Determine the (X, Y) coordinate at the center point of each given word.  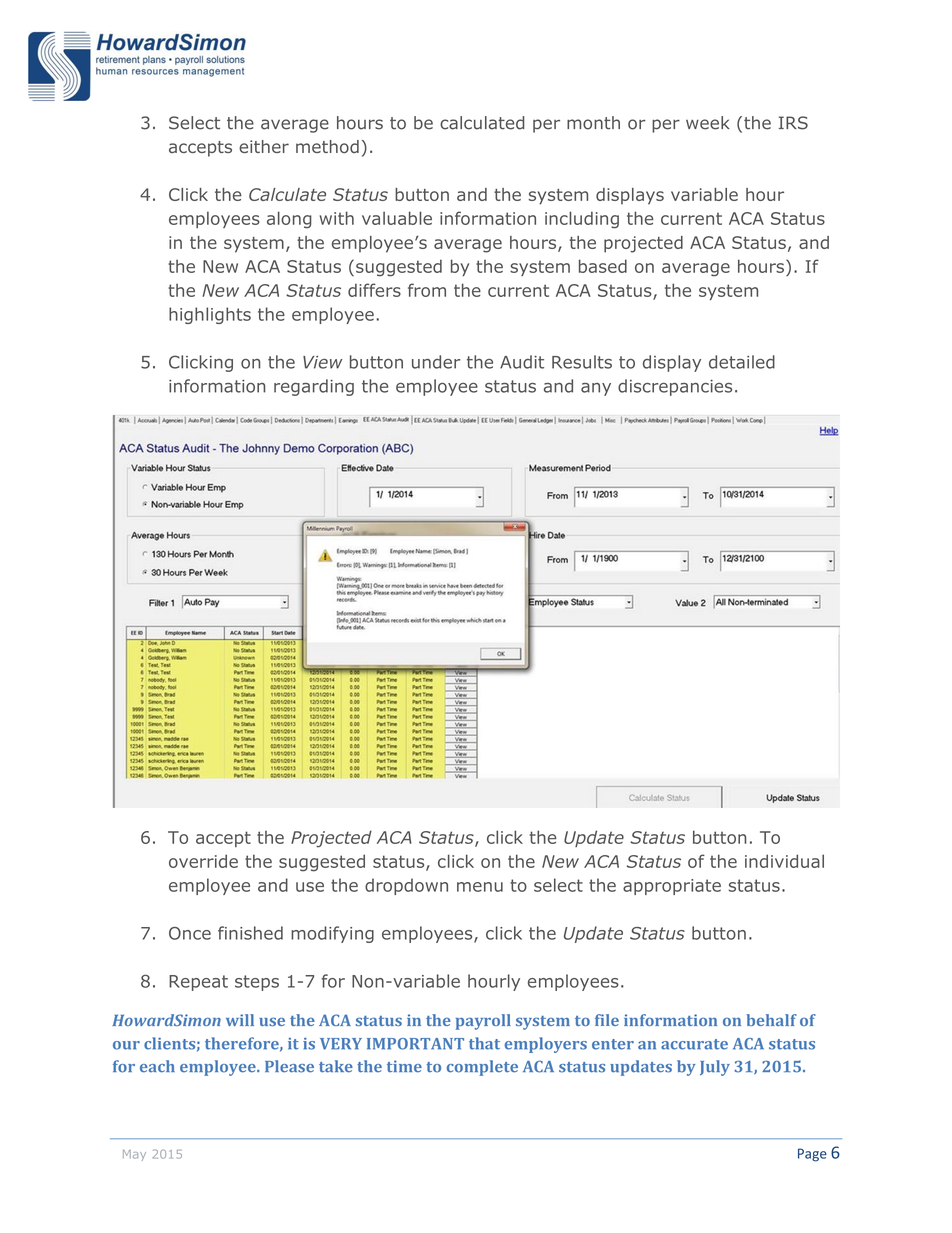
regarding (314, 387)
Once (190, 933)
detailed (742, 362)
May (134, 1155)
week (708, 123)
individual (784, 861)
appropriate (672, 887)
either (264, 146)
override (203, 861)
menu (480, 887)
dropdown (406, 886)
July (715, 1068)
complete (482, 1068)
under (436, 362)
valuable (397, 218)
